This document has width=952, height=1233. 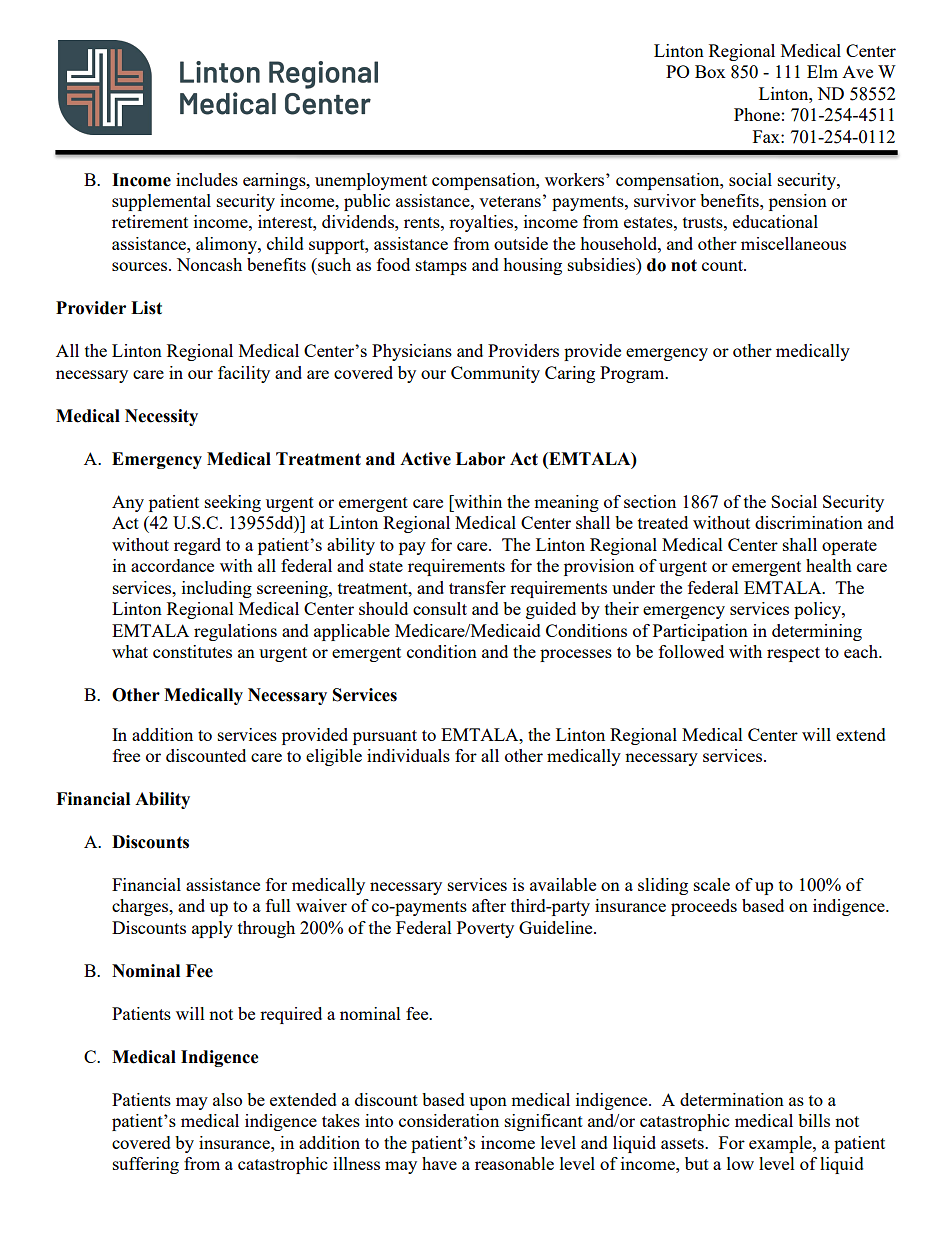 I want to click on example, so click(x=781, y=1144).
